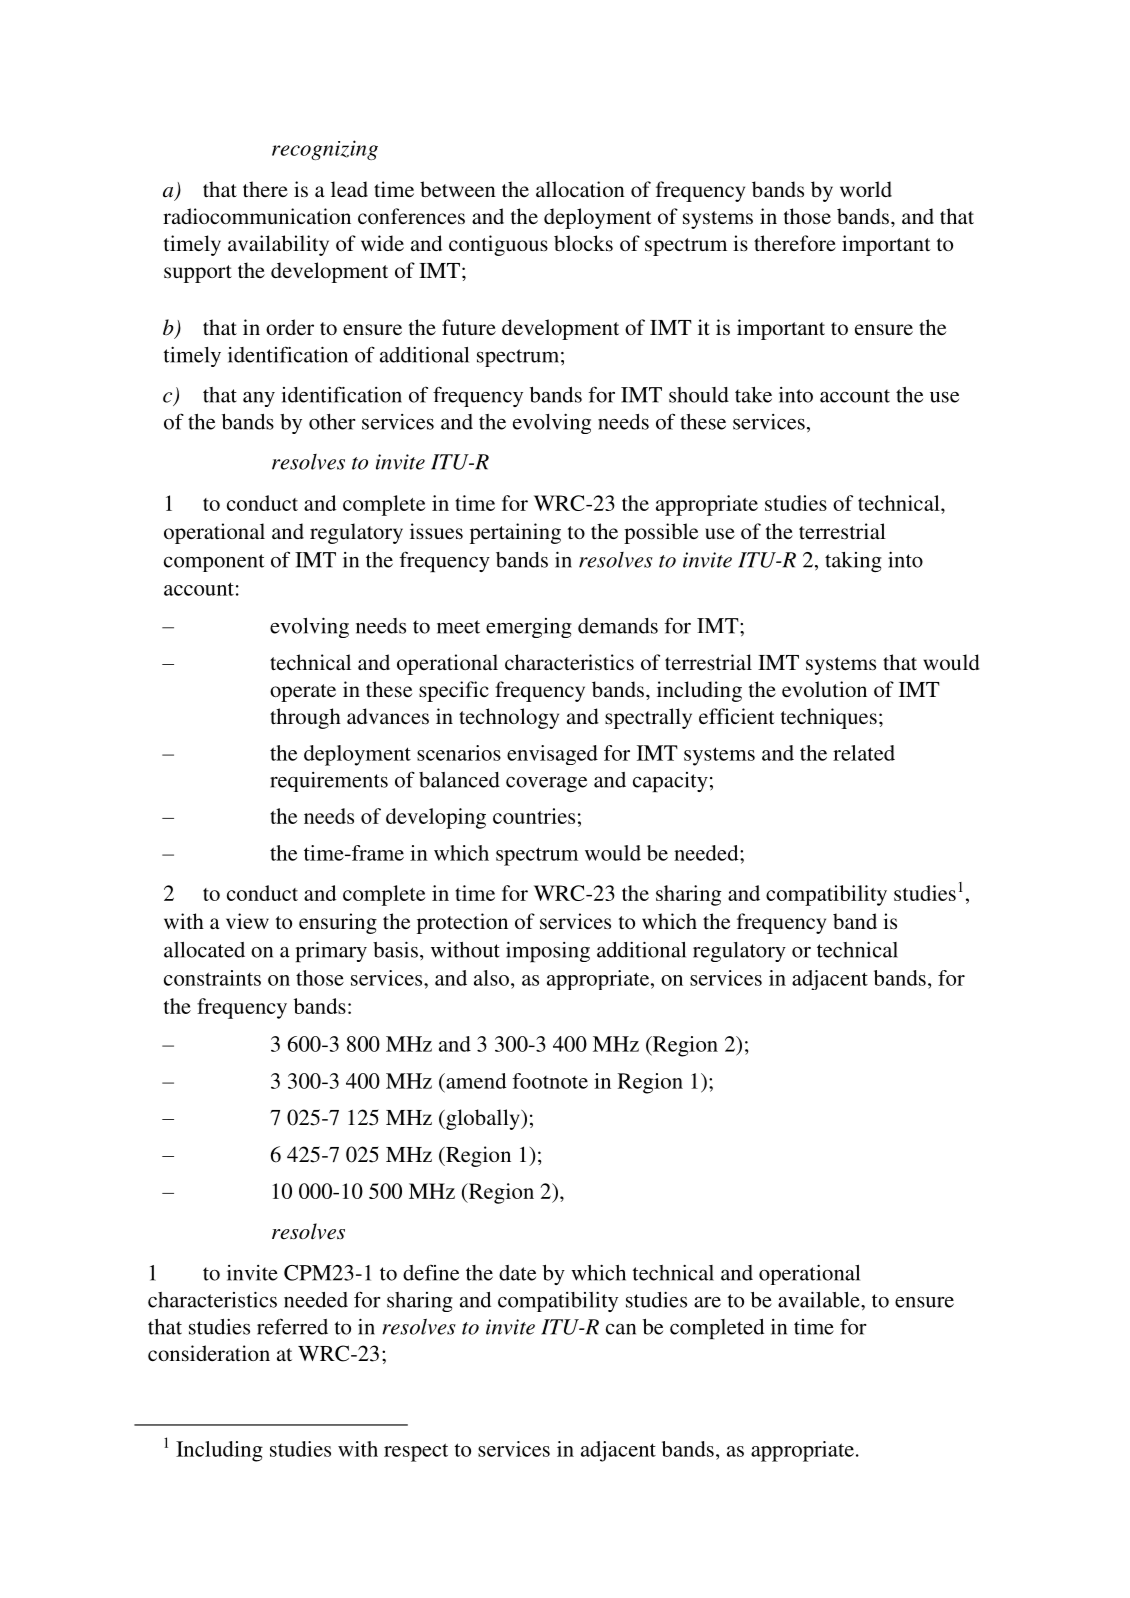  What do you see at coordinates (580, 189) in the screenshot?
I see `allocation` at bounding box center [580, 189].
